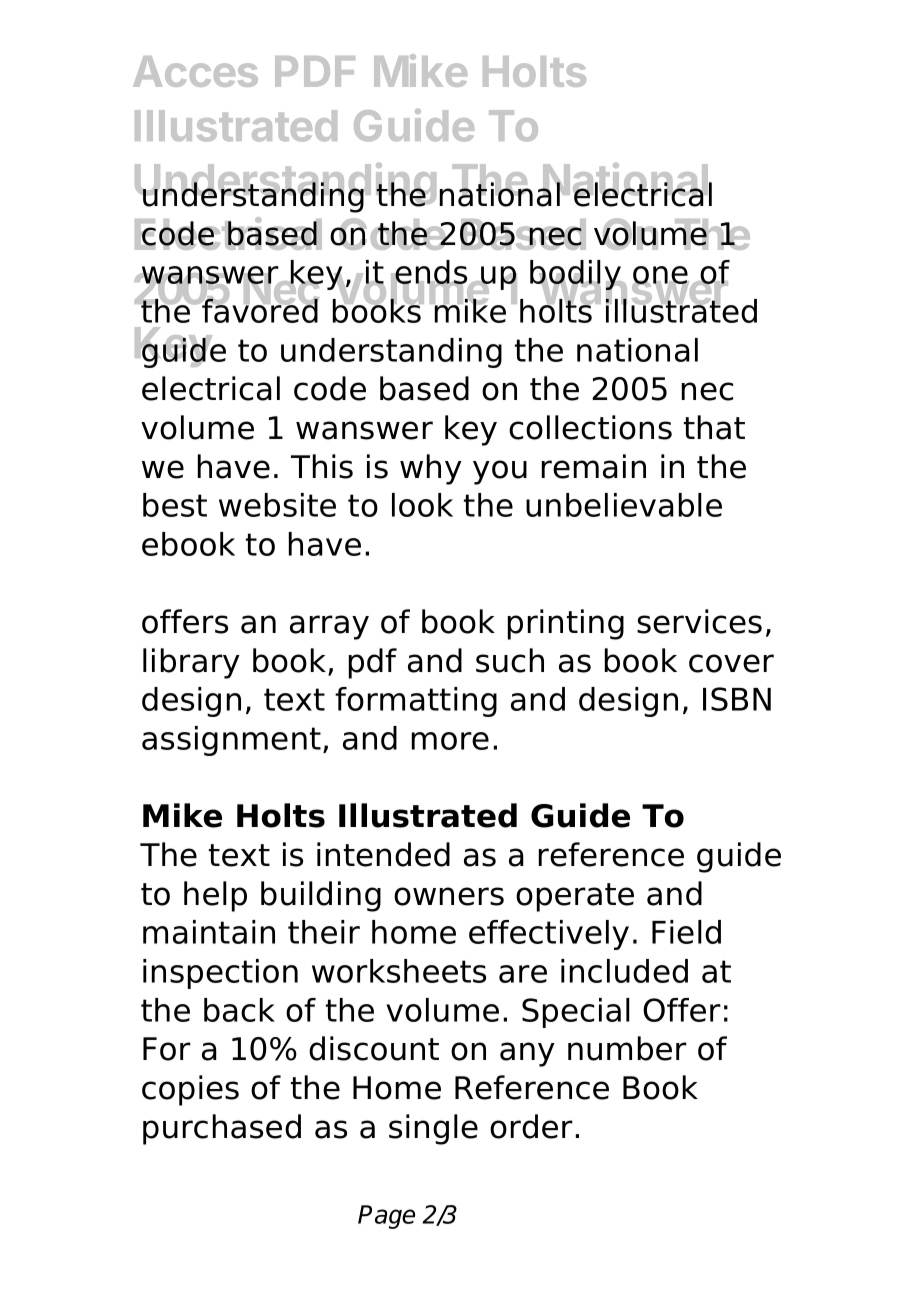  Describe the element at coordinates (686, 932) in the screenshot. I see `Field` at that location.
